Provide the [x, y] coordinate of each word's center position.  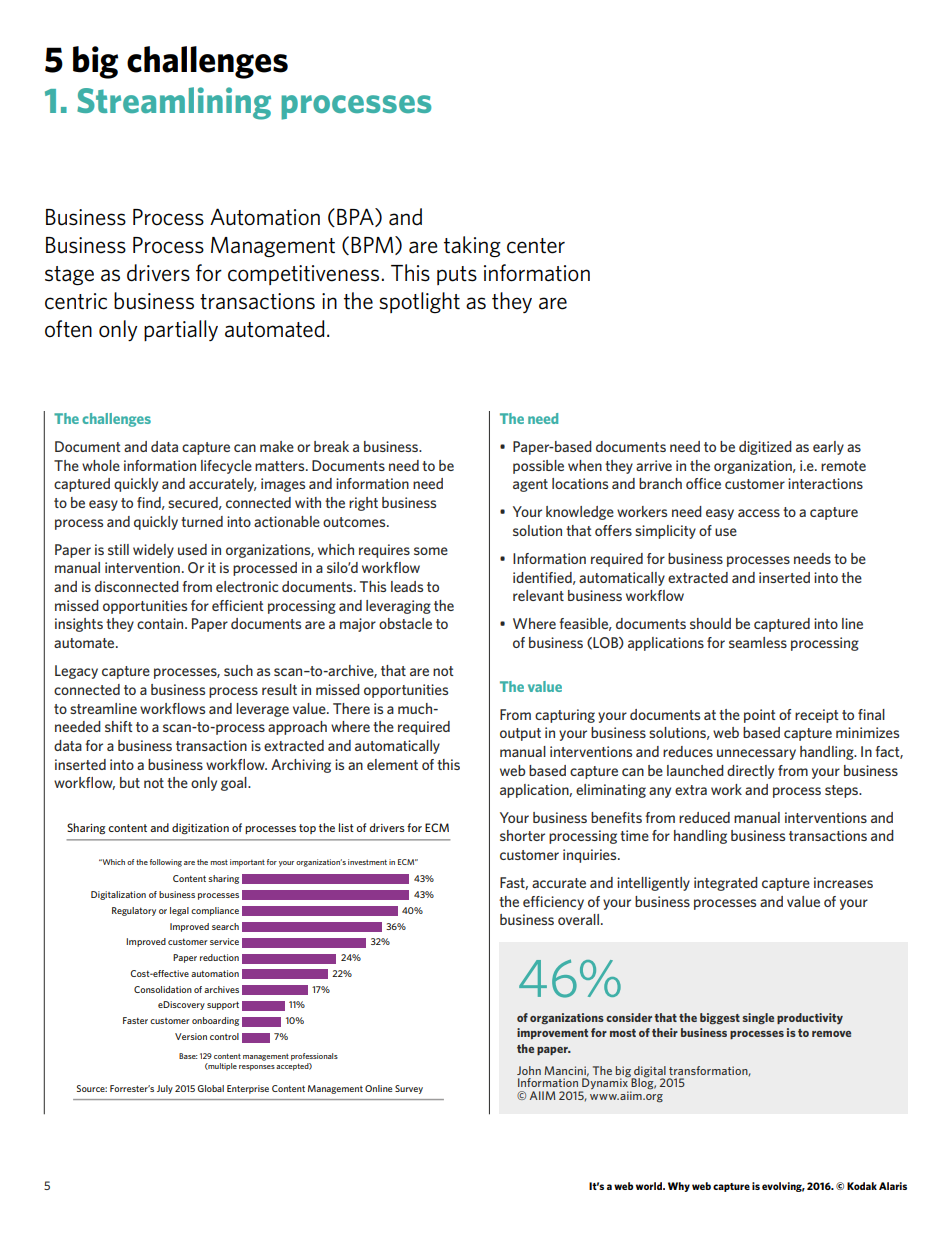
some [431, 551]
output [520, 734]
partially [181, 330]
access [759, 513]
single [758, 1019]
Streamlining [174, 103]
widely [153, 551]
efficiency [553, 903]
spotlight [419, 303]
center [536, 246]
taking [472, 247]
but [130, 782]
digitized [765, 448]
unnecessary [756, 754]
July [165, 1089]
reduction [219, 957]
